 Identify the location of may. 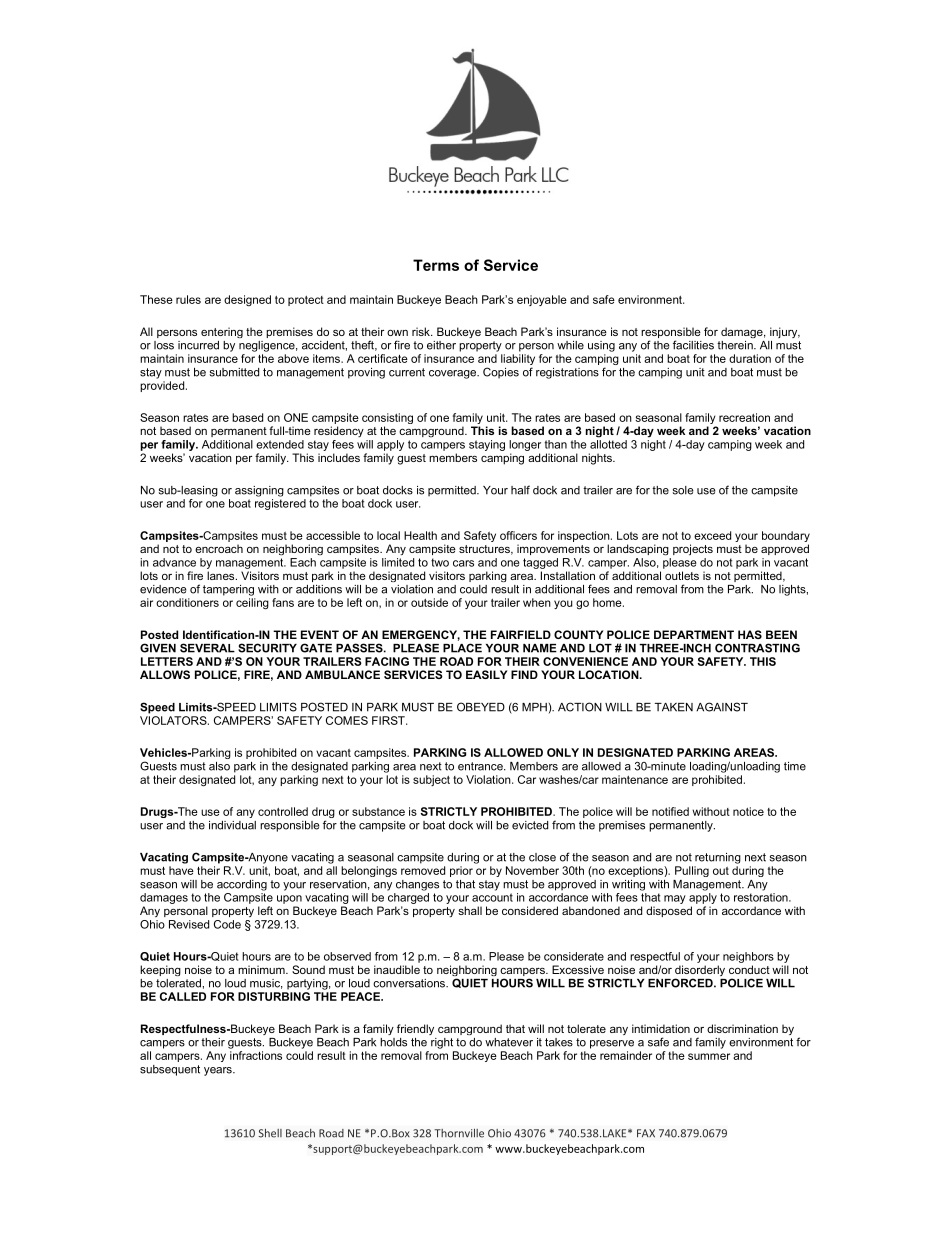
(675, 899).
